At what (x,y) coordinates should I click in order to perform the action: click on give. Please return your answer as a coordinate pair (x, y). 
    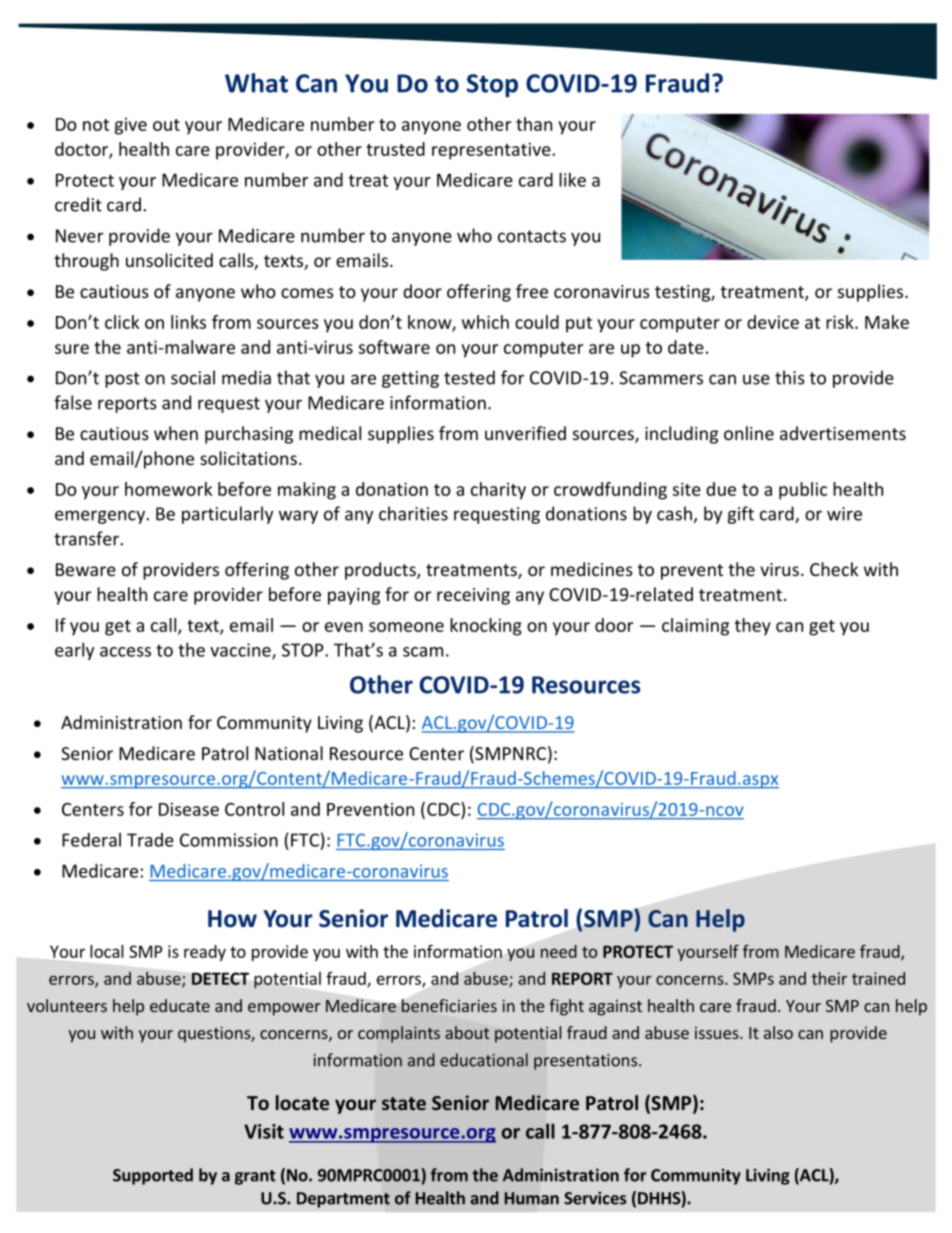
    Looking at the image, I should click on (131, 126).
